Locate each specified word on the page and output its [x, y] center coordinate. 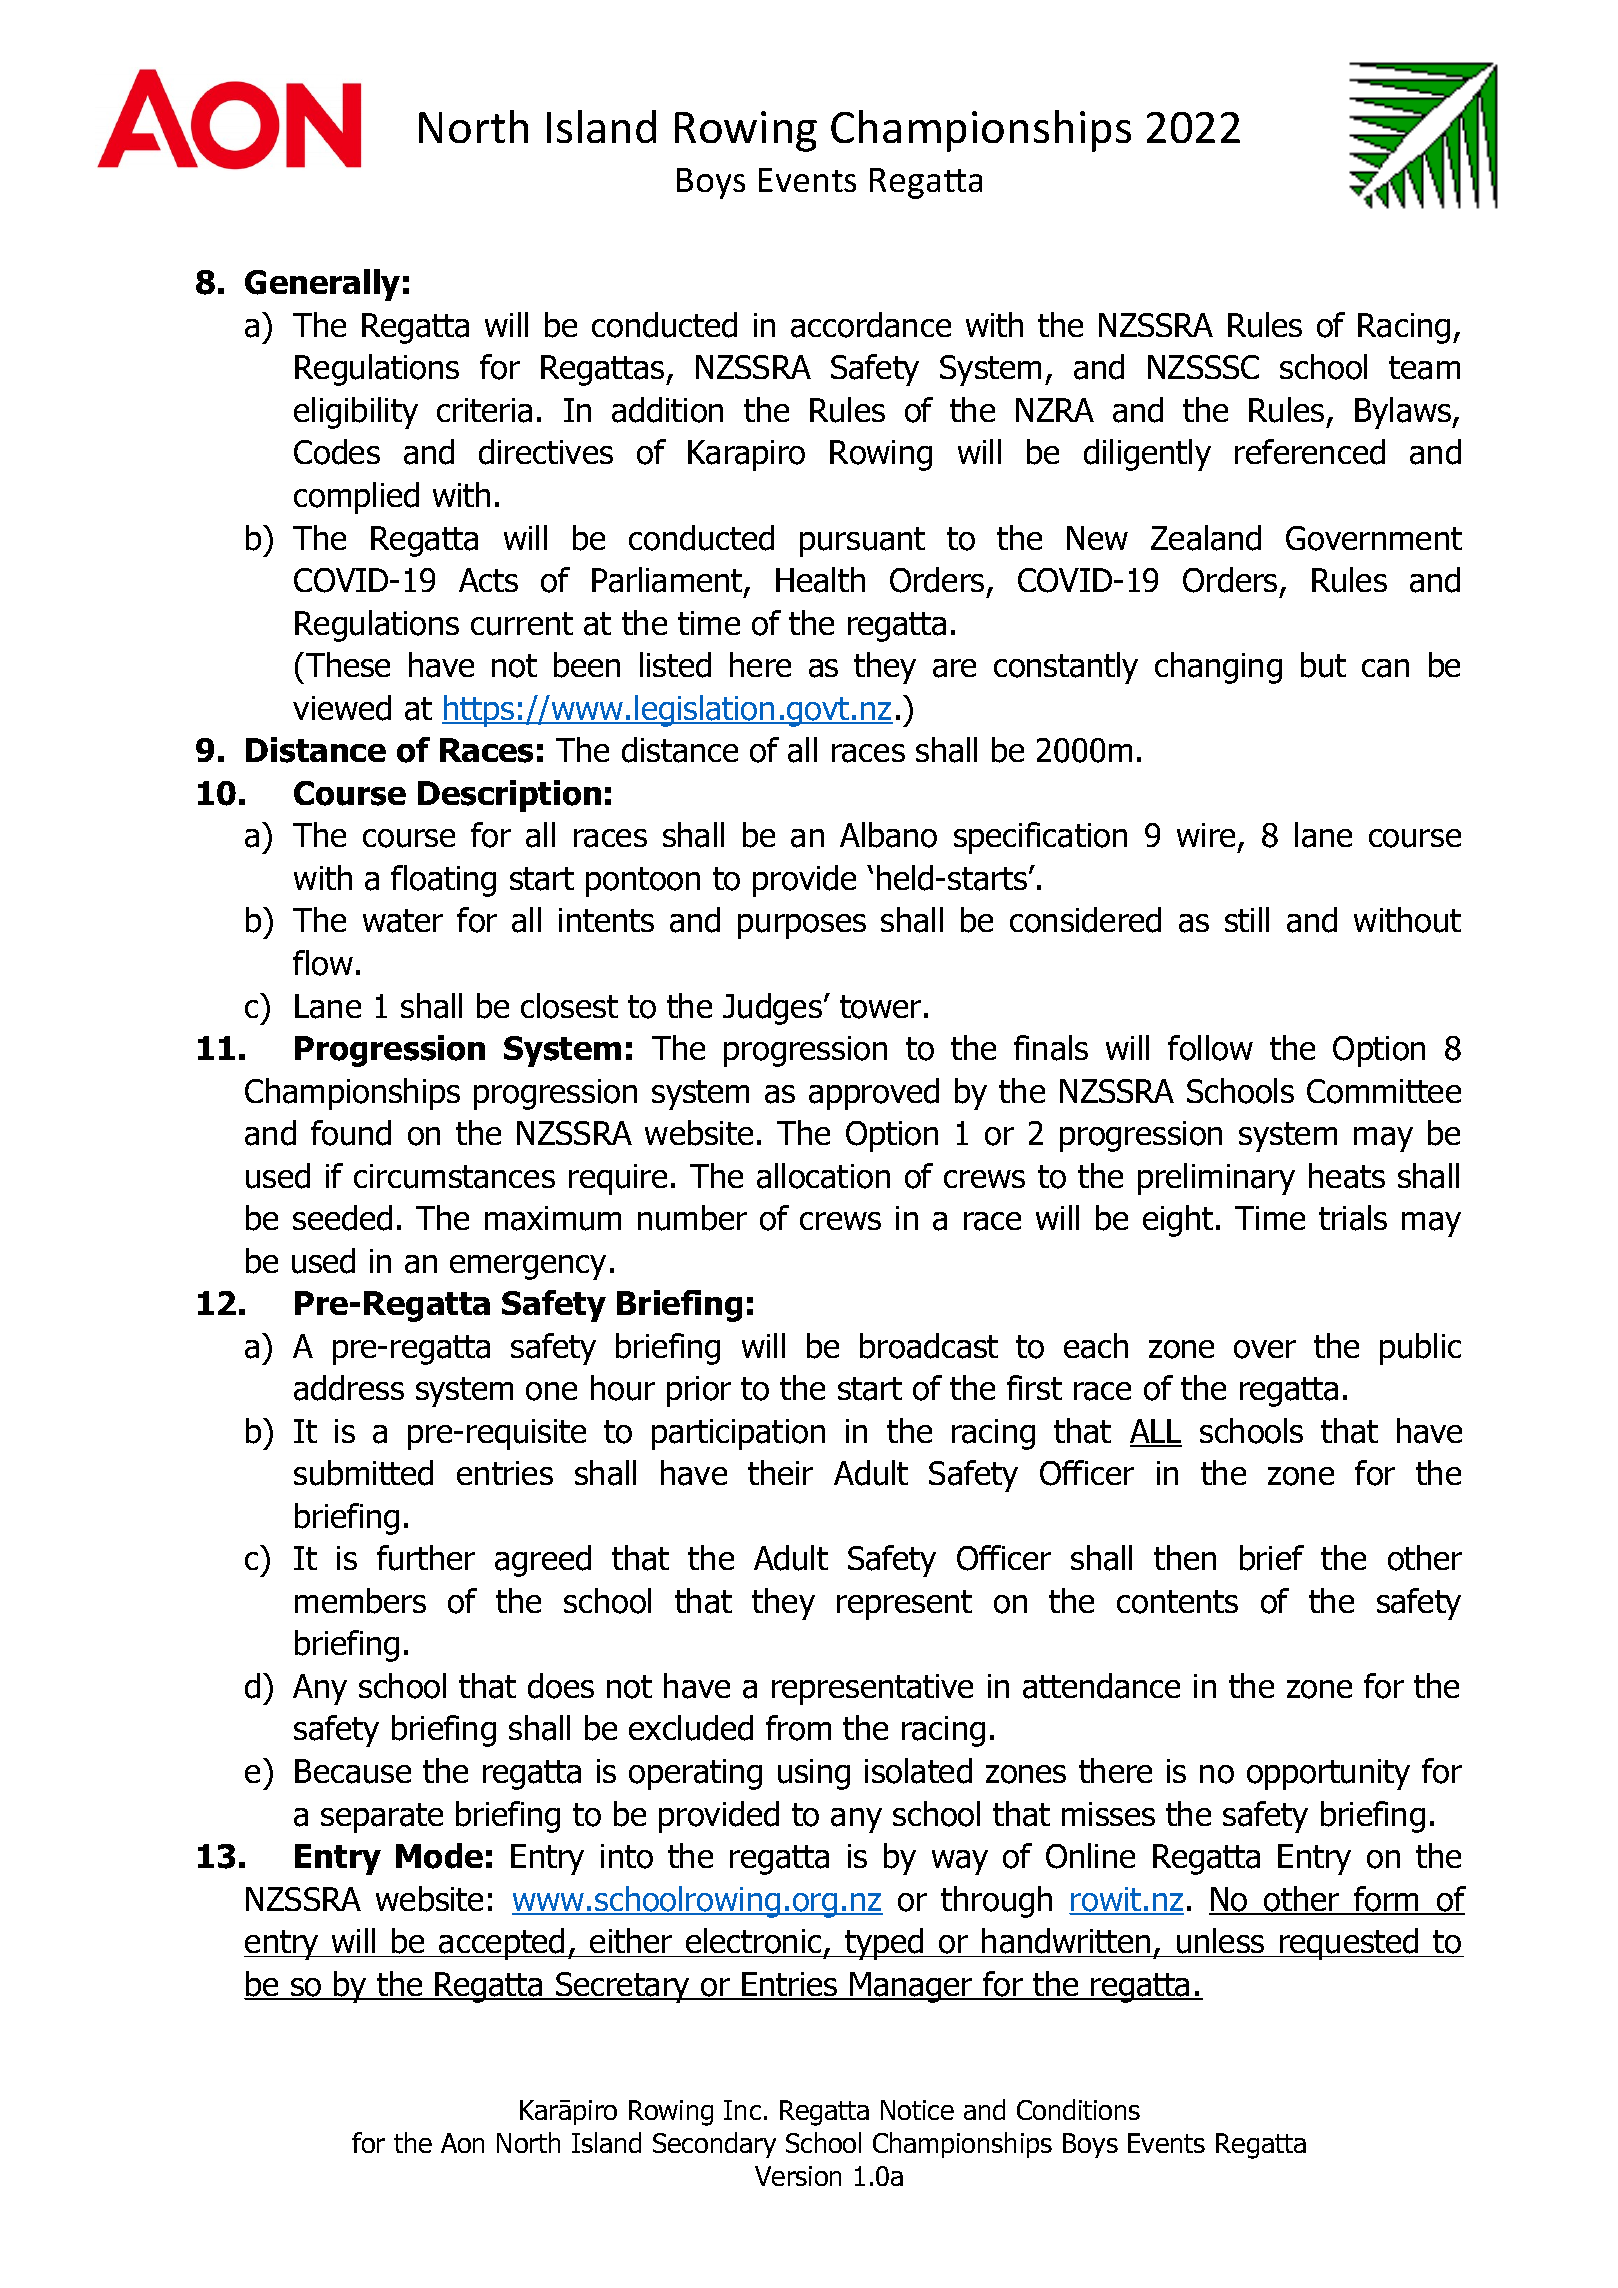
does [561, 1686]
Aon [462, 2143]
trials [1353, 1218]
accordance [871, 325]
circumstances [454, 1176]
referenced [1310, 452]
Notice [917, 2110]
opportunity [1328, 1774]
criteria [484, 410]
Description [509, 796]
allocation [823, 1176]
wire [1206, 835]
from [798, 1728]
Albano [888, 835]
